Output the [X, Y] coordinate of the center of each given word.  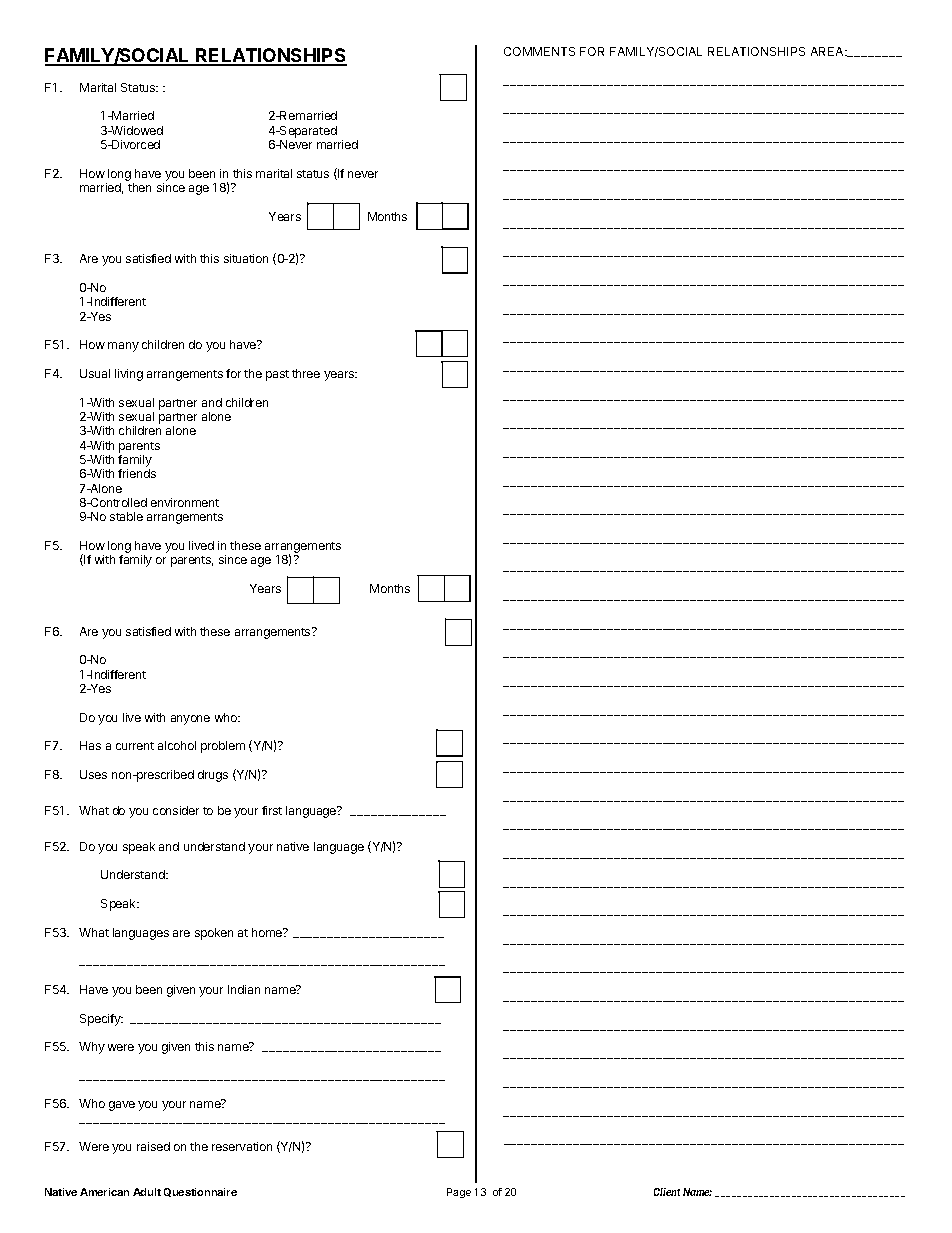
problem [223, 747]
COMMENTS [539, 51]
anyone [190, 720]
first [272, 810]
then [139, 187]
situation [246, 258]
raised [153, 1146]
